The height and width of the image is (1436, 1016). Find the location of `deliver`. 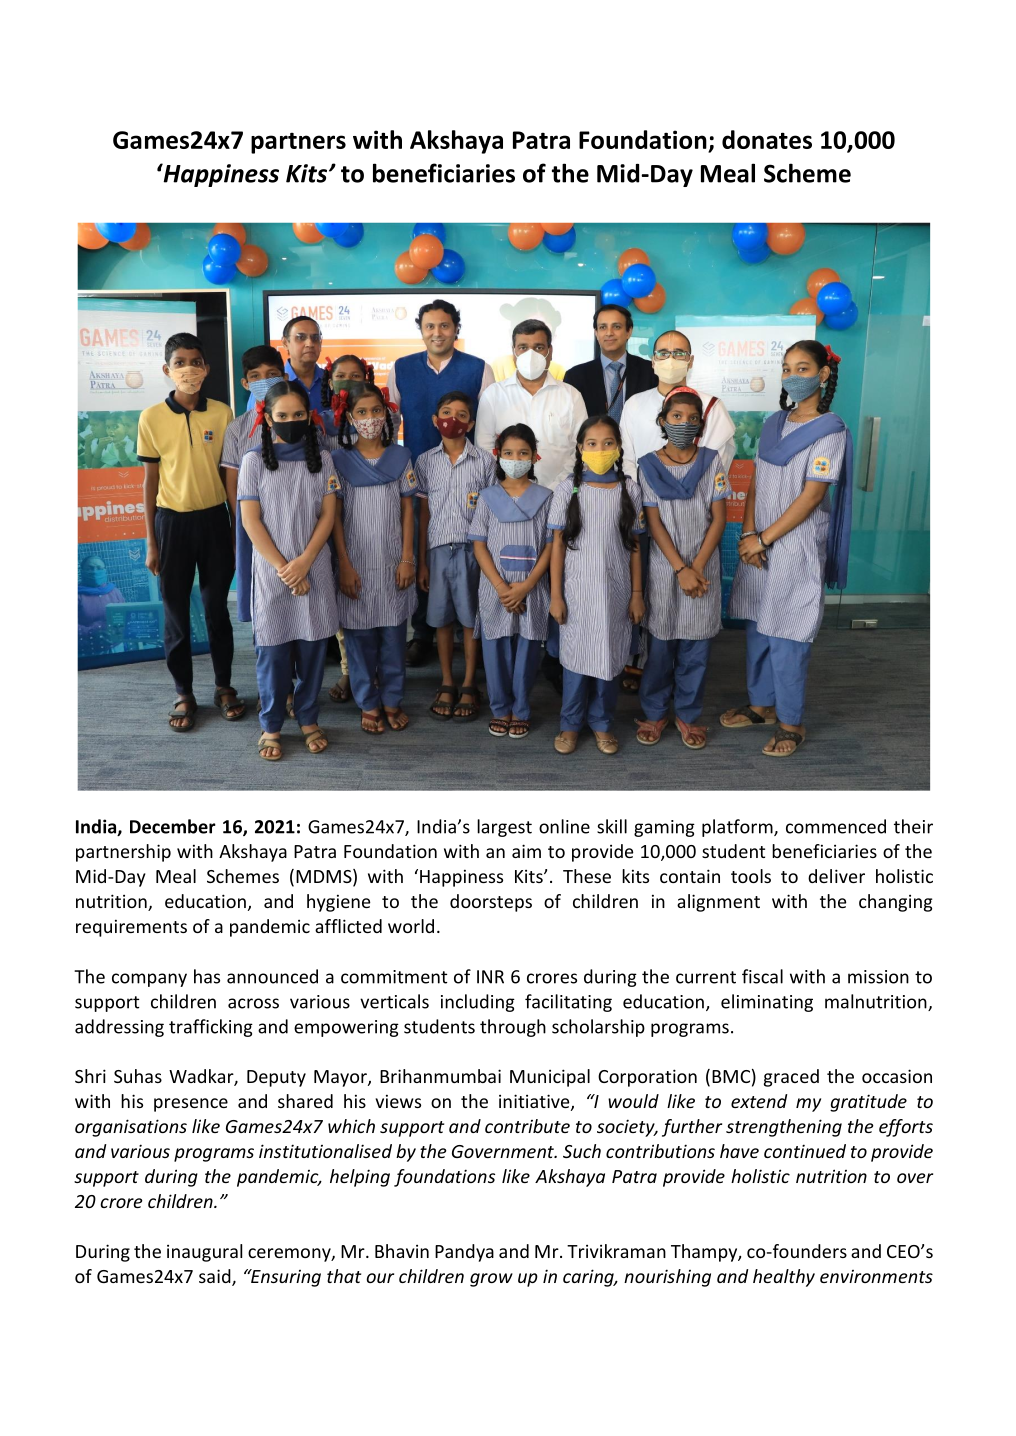

deliver is located at coordinates (836, 876).
